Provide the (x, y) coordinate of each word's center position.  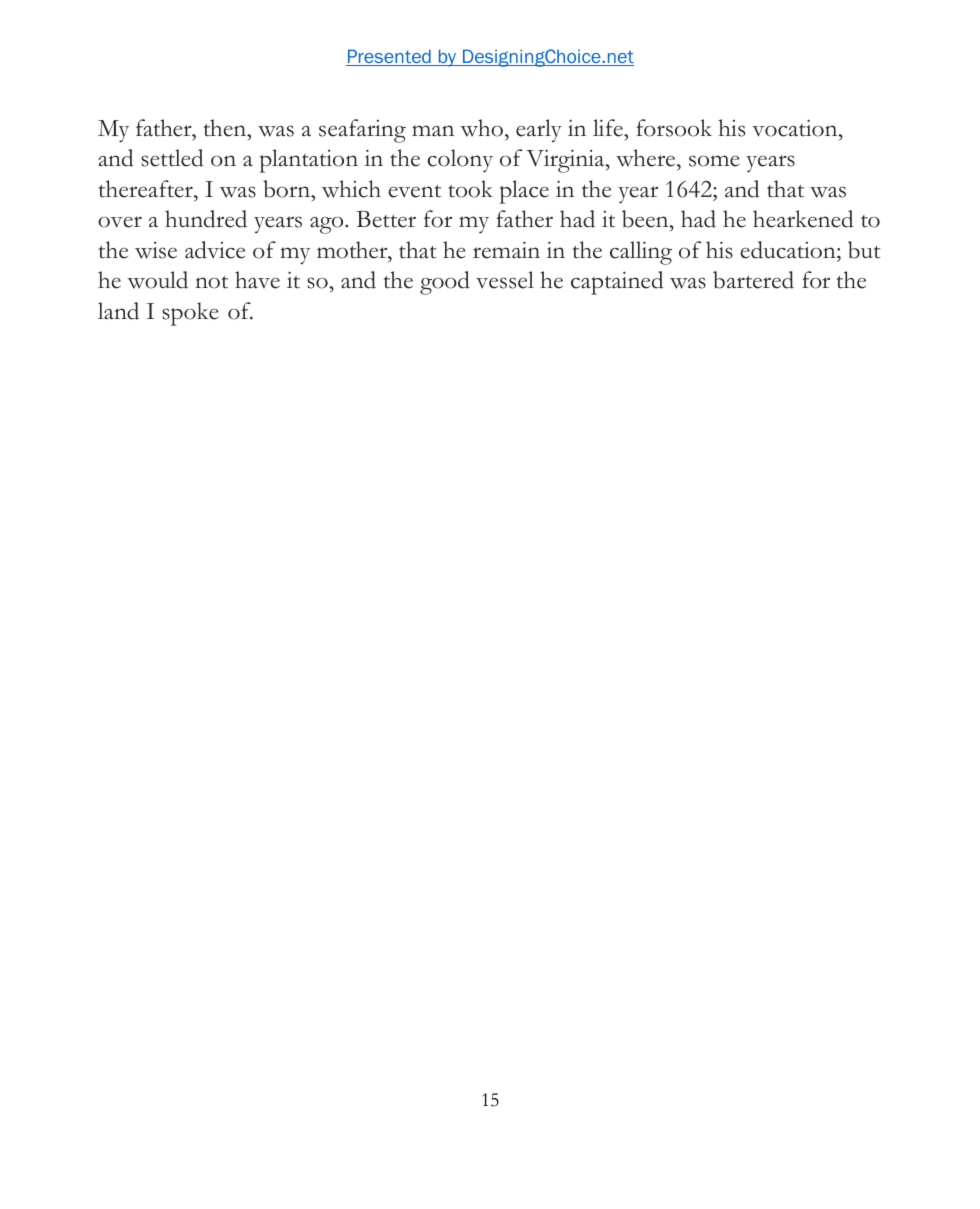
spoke (190, 314)
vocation (796, 128)
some (714, 161)
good (445, 283)
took (470, 189)
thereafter (146, 189)
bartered (753, 280)
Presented (389, 57)
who (481, 128)
